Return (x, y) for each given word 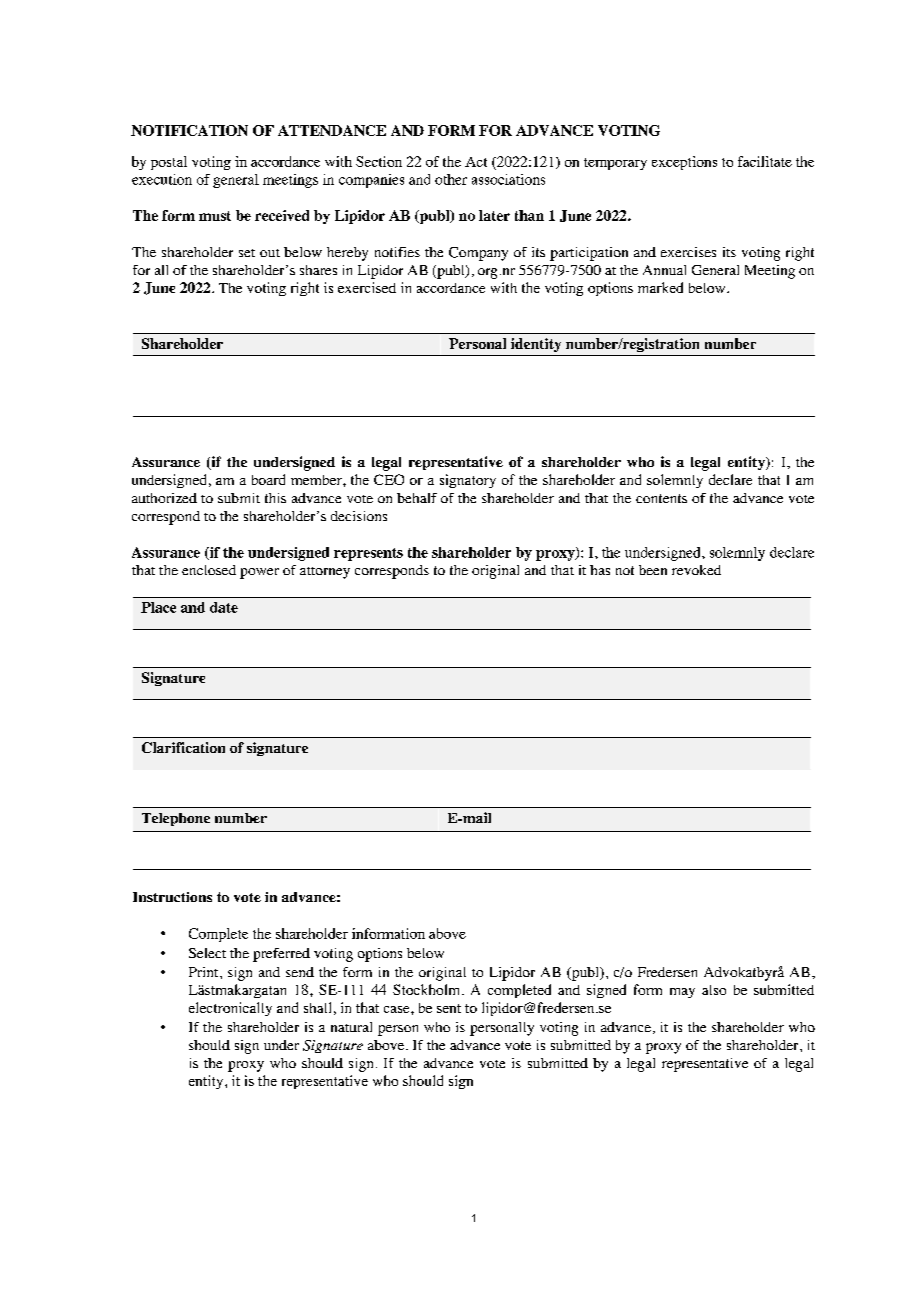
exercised (367, 287)
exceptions (684, 163)
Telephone (176, 819)
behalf (417, 498)
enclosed (209, 570)
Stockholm (428, 989)
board (268, 479)
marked (660, 287)
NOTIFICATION (189, 130)
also (714, 990)
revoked (696, 570)
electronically (230, 1009)
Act (476, 162)
